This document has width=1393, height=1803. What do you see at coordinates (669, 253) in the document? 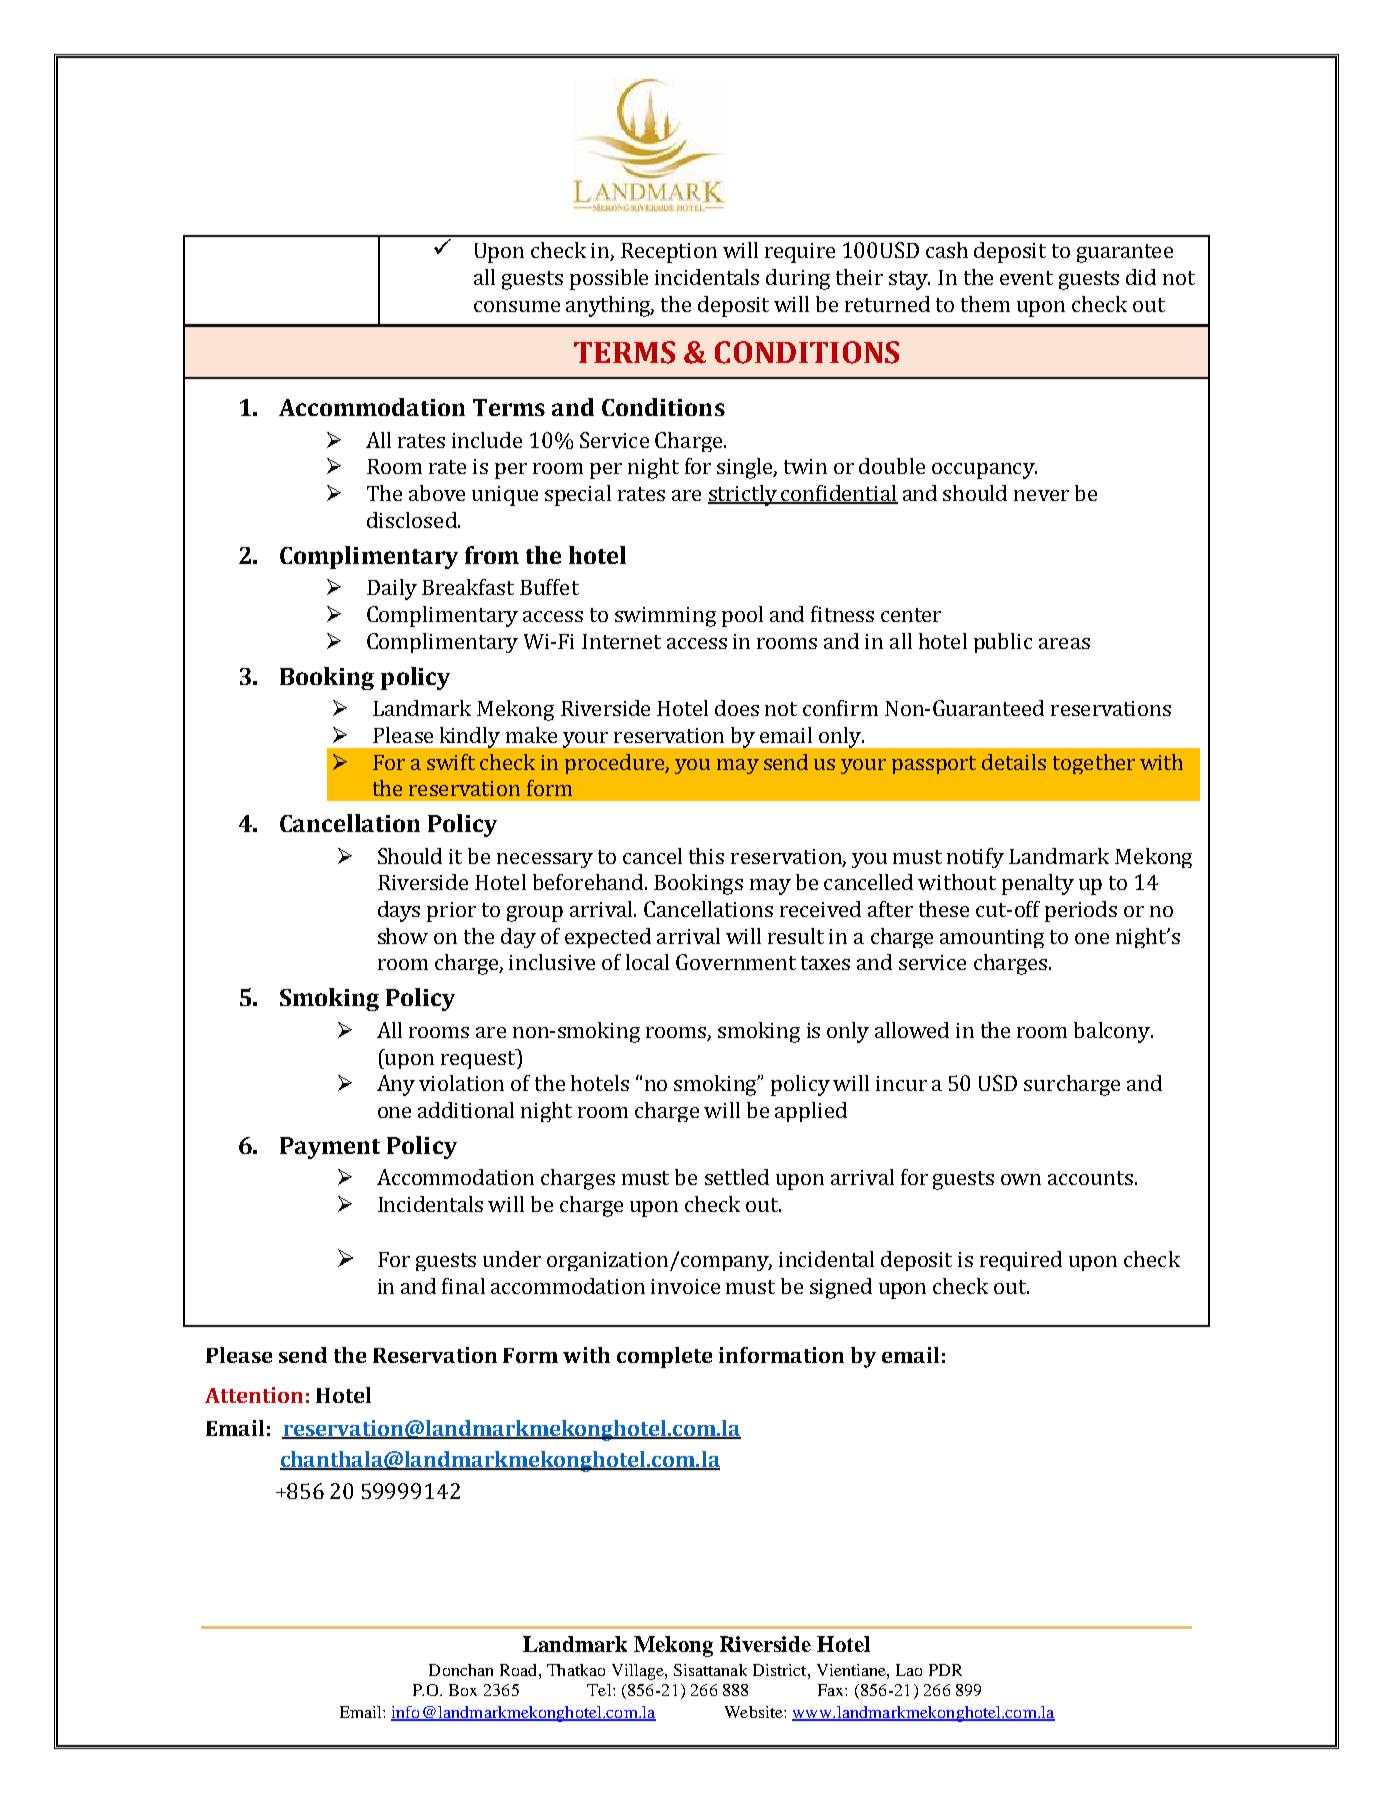
I see `Reception` at bounding box center [669, 253].
